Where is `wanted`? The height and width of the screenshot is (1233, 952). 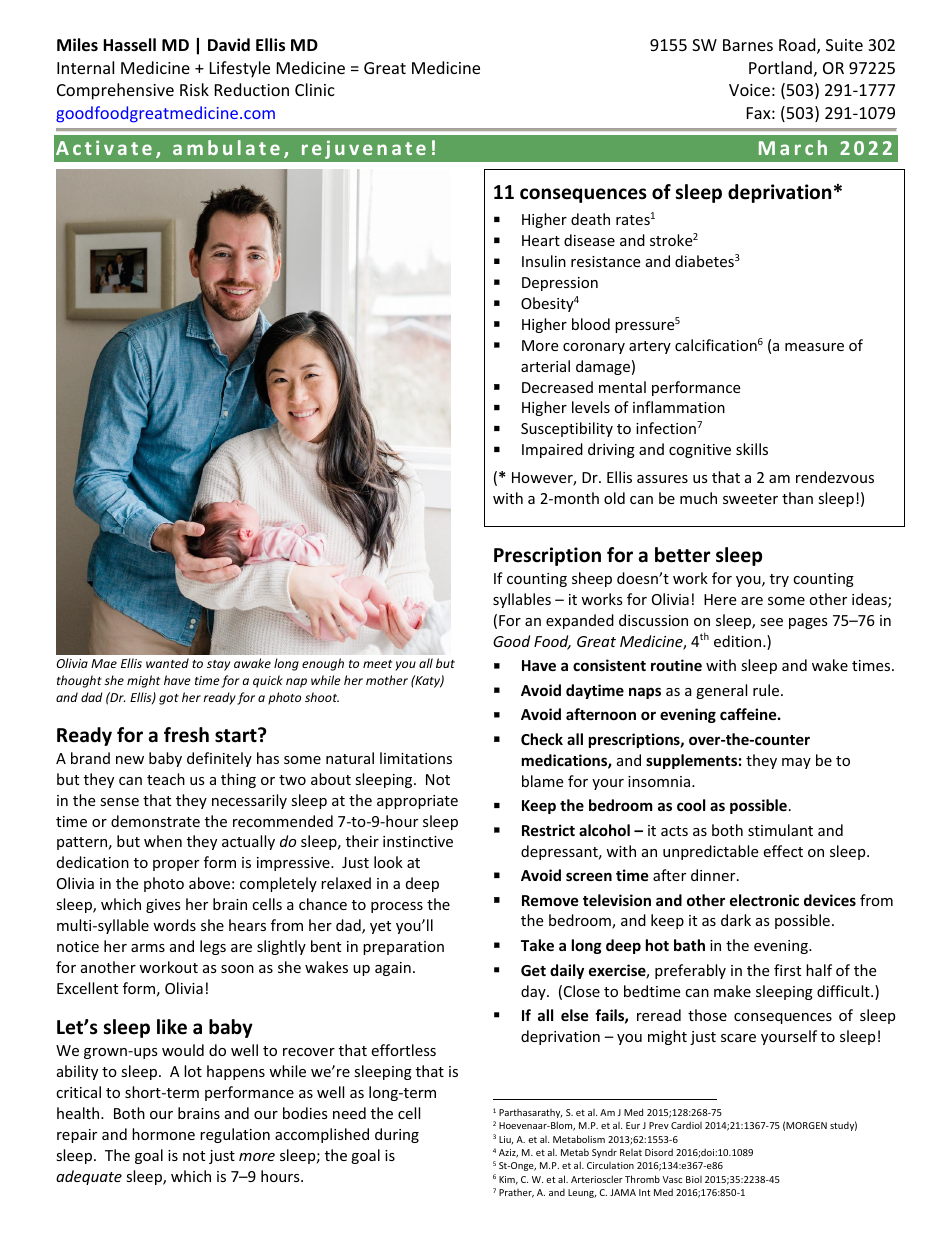
wanted is located at coordinates (167, 663).
